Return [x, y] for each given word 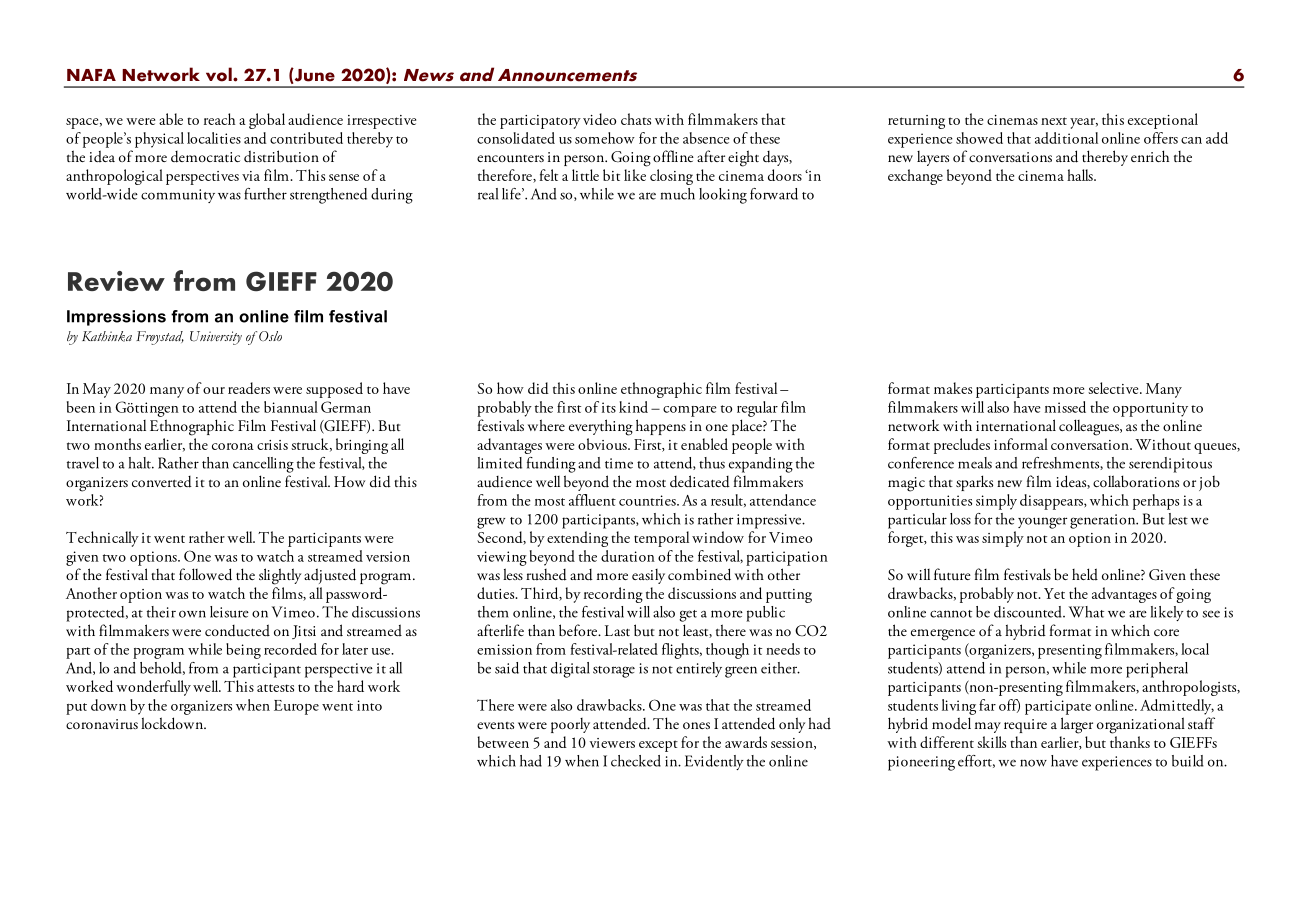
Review [116, 281]
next [1054, 121]
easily [648, 576]
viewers [612, 743]
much [678, 194]
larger [1077, 725]
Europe [296, 707]
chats [636, 119]
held [1085, 574]
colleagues [1090, 427]
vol [220, 74]
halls [1081, 175]
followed [205, 574]
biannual [291, 407]
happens [661, 427]
